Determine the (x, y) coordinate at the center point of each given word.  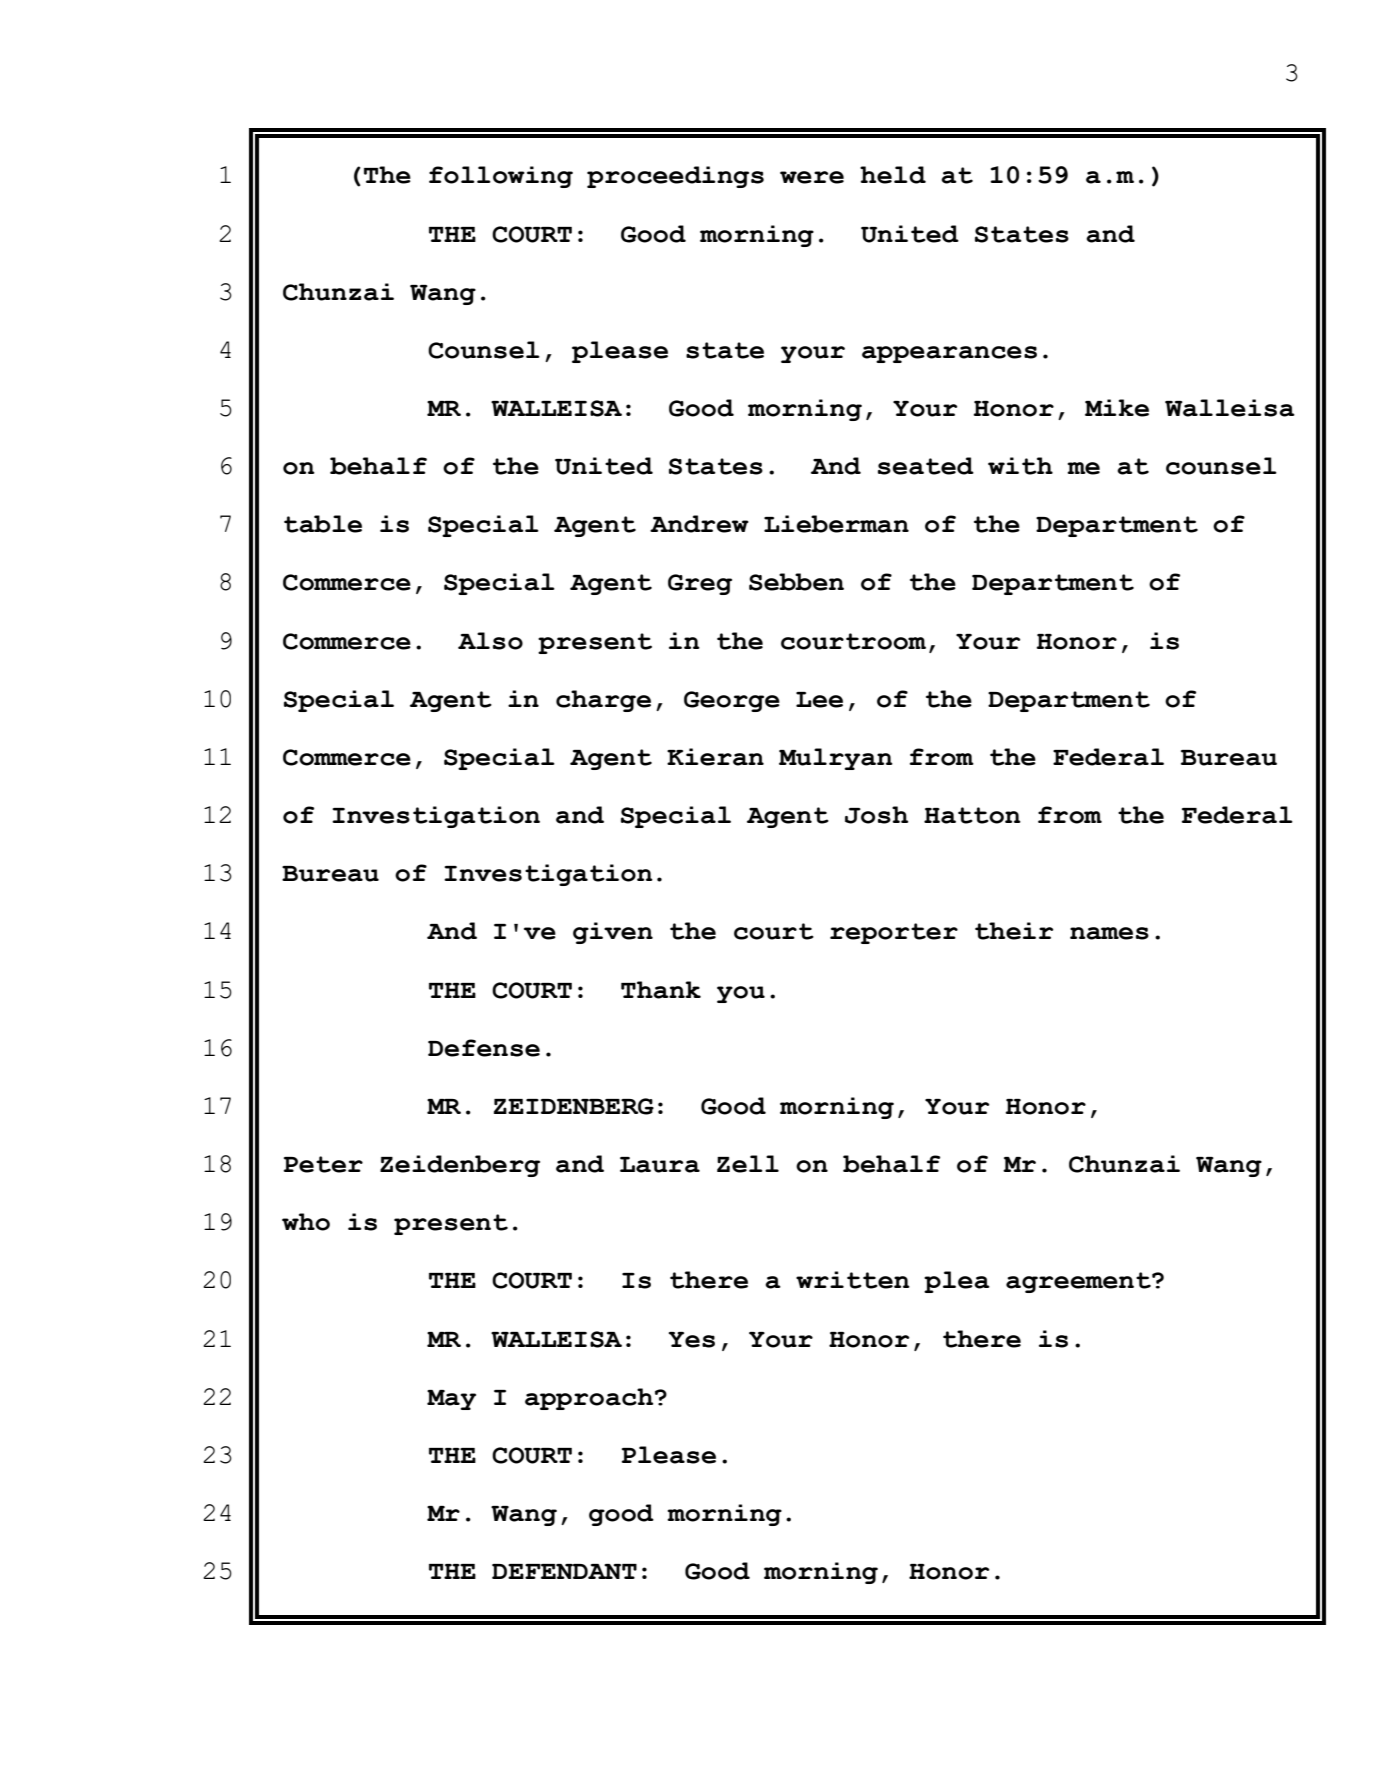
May (451, 1400)
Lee (819, 700)
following (501, 177)
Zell (748, 1164)
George (732, 701)
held (893, 175)
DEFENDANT (564, 1571)
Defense (484, 1048)
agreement (1079, 1282)
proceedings (675, 177)
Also (490, 641)
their (1014, 931)
